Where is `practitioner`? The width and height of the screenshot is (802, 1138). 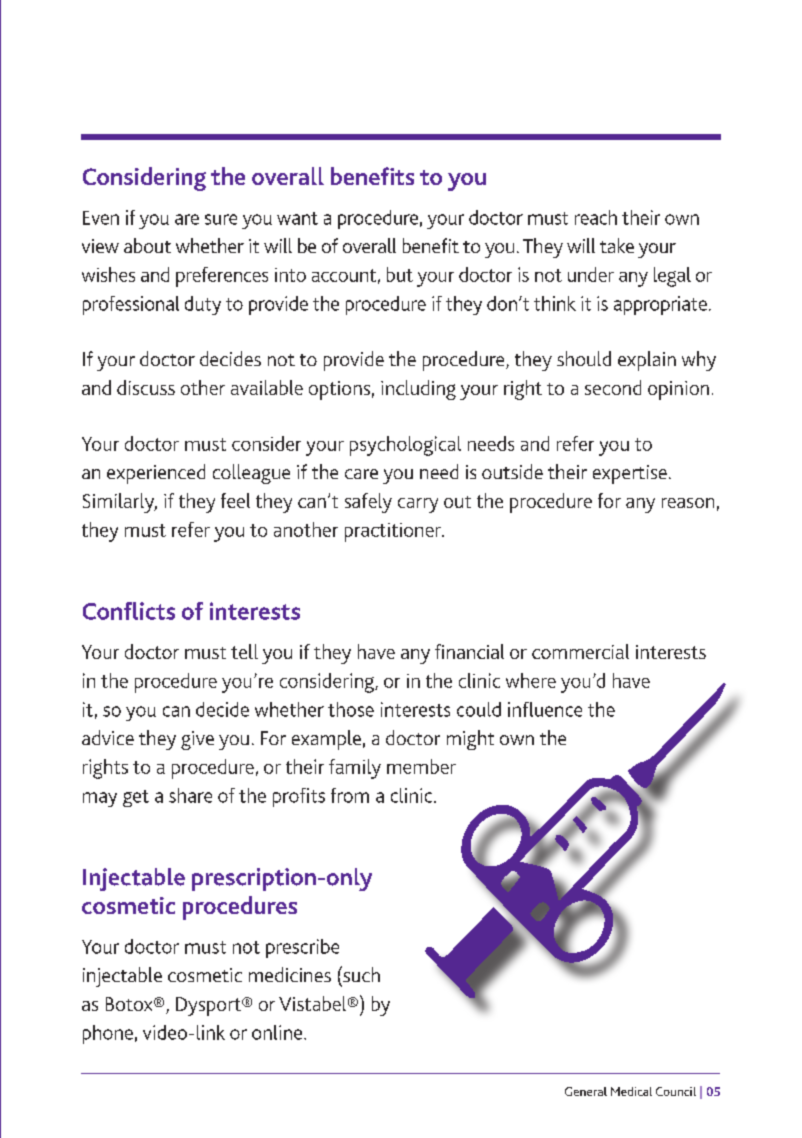 practitioner is located at coordinates (394, 532).
